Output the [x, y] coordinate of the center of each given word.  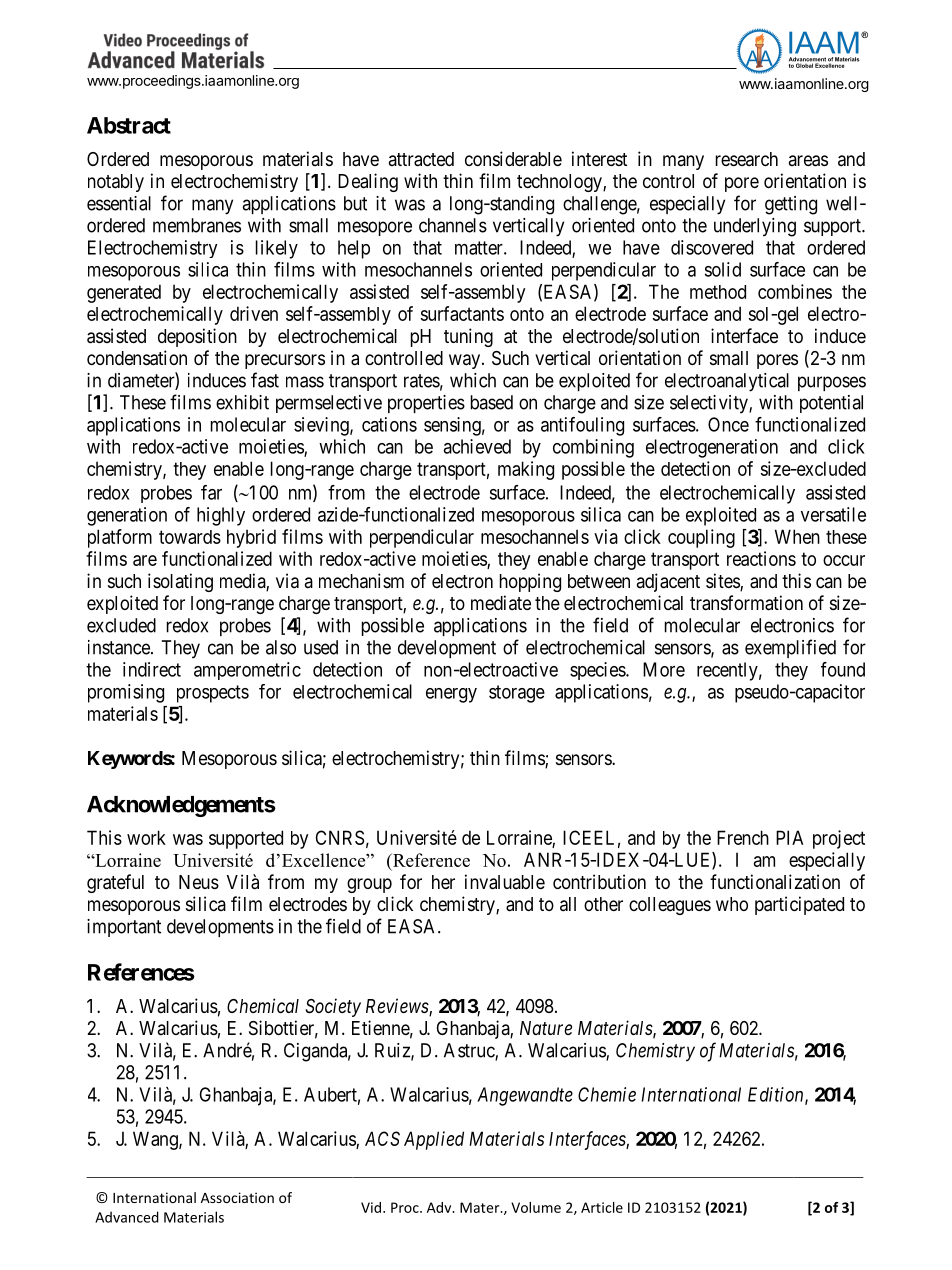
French [743, 837]
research [747, 159]
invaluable [505, 882]
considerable [513, 159]
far [211, 492]
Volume [536, 1207]
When [797, 536]
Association [237, 1197]
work [146, 837]
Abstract [129, 125]
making [526, 470]
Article [602, 1207]
